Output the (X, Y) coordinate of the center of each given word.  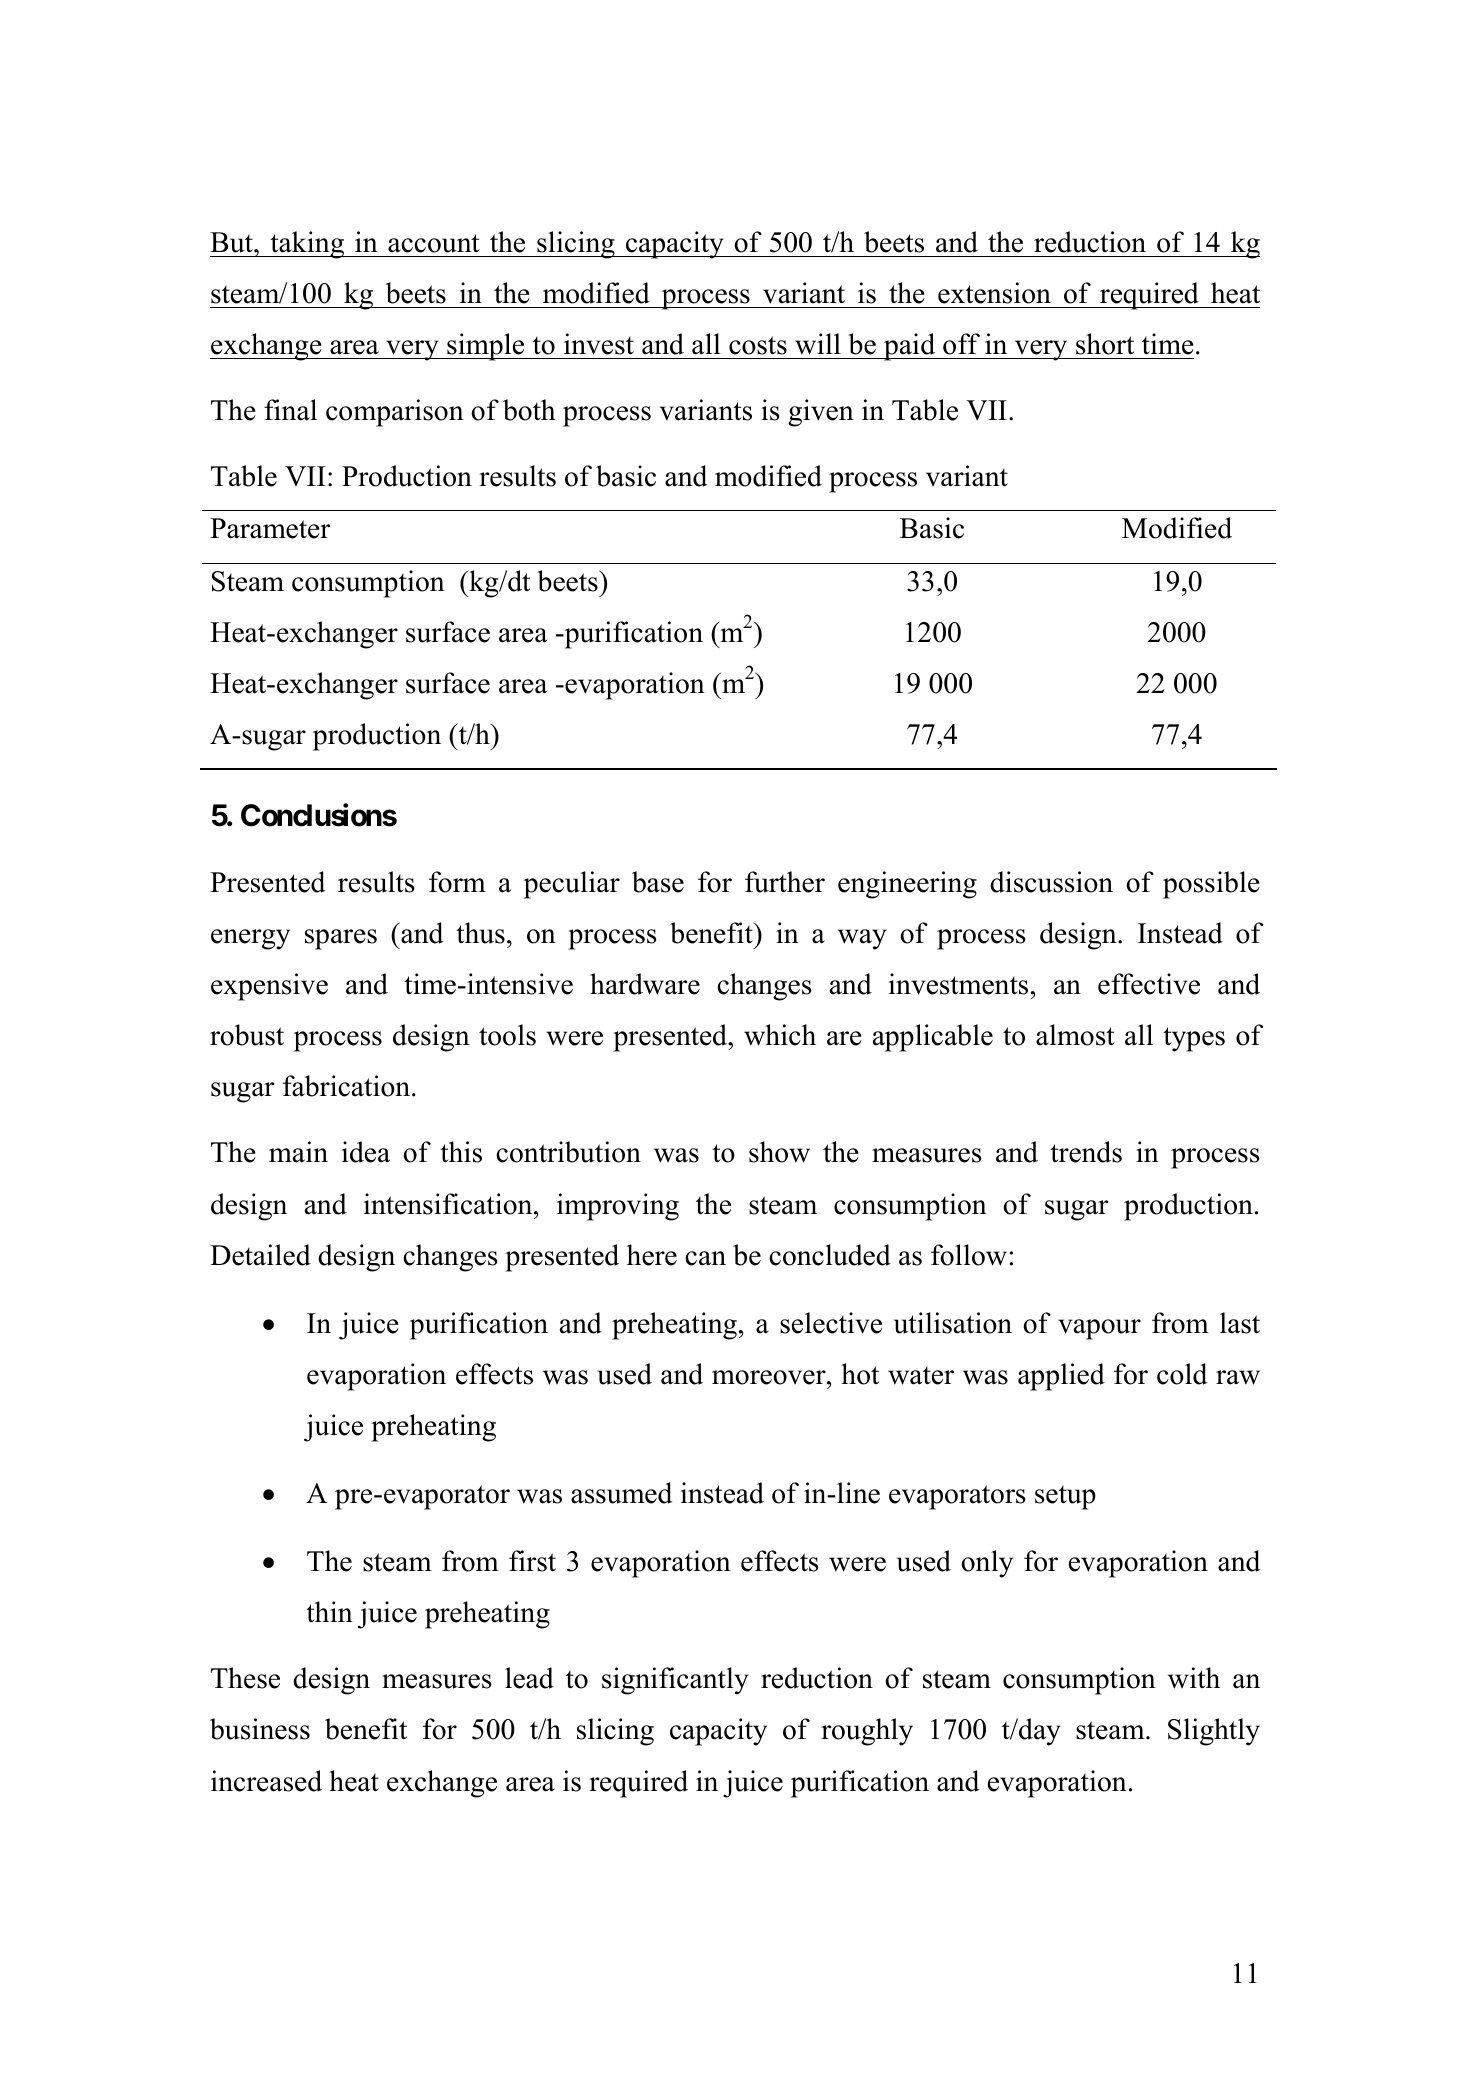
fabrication (348, 1086)
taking (307, 245)
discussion (1051, 882)
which (780, 1035)
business (260, 1729)
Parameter (270, 528)
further (785, 882)
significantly (675, 1681)
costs (758, 345)
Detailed (260, 1255)
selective (831, 1323)
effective (1149, 984)
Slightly (1214, 1732)
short (1105, 344)
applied (1061, 1377)
